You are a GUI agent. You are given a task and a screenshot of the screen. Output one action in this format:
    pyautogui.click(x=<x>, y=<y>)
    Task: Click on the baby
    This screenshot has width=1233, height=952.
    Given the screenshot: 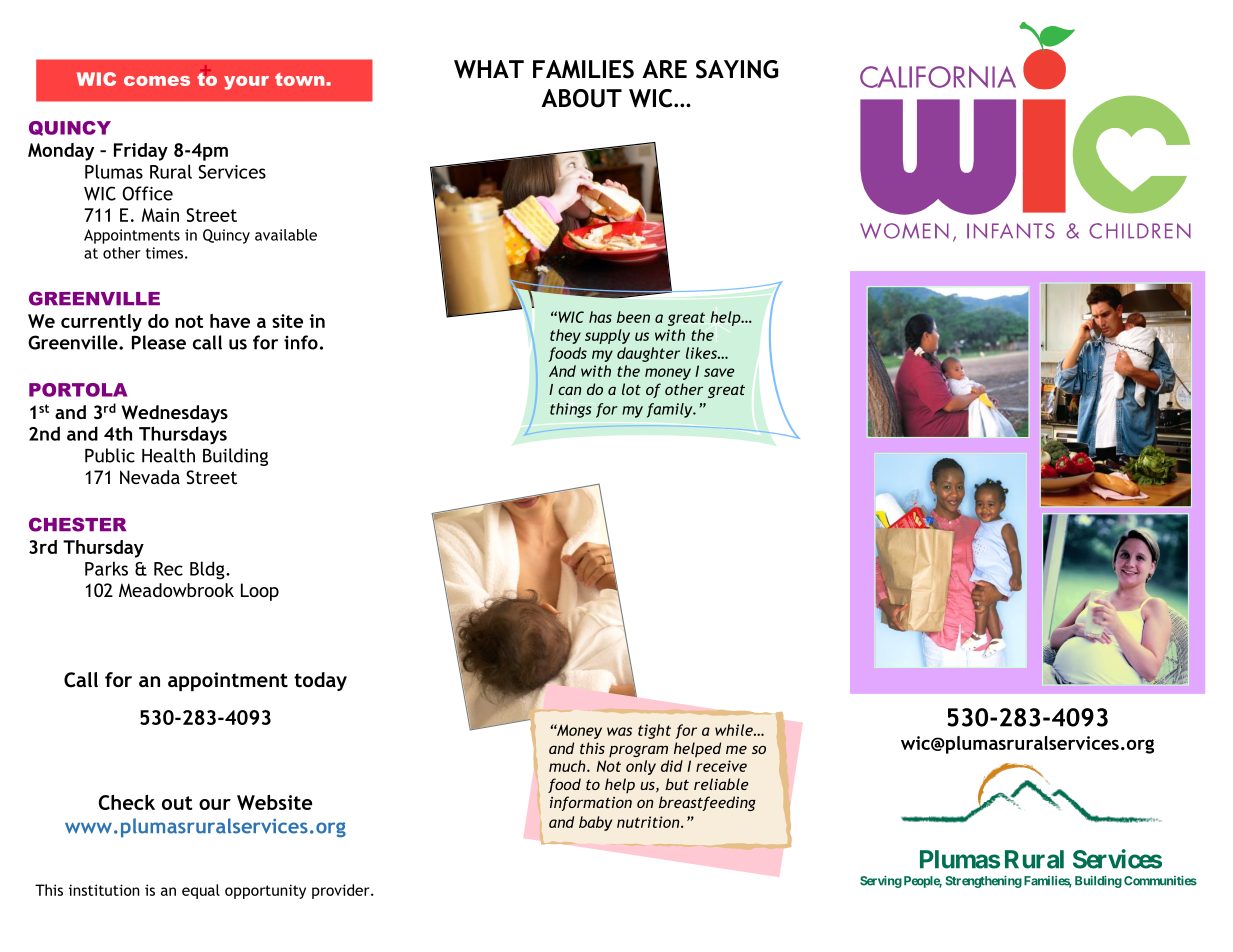 What is the action you would take?
    pyautogui.click(x=595, y=823)
